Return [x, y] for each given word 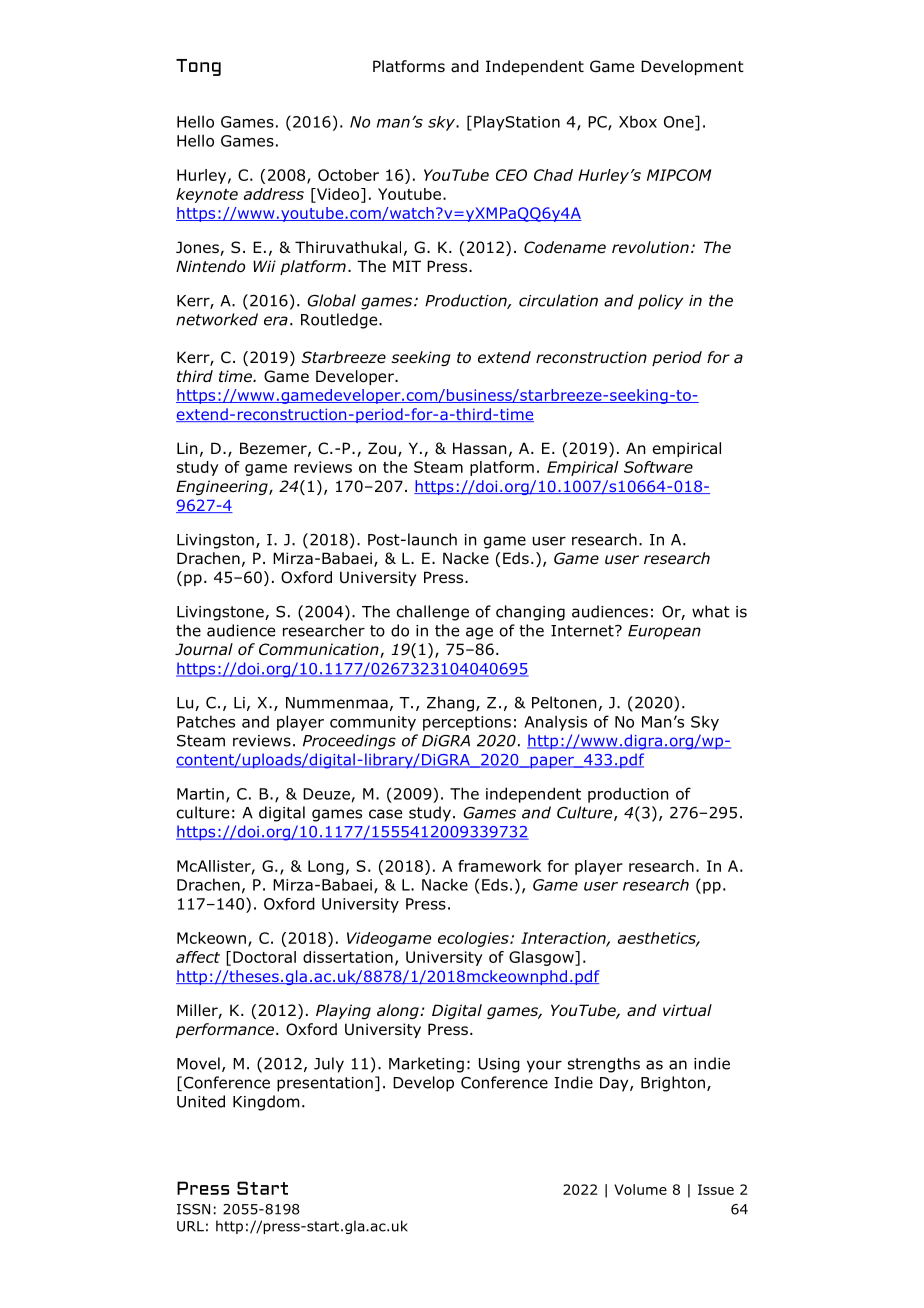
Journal [204, 649]
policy [660, 302]
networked [217, 319]
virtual [687, 1010]
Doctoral [264, 957]
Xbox [638, 121]
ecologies [474, 939]
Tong [198, 67]
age [479, 633]
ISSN [193, 1209]
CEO [511, 175]
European [664, 632]
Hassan [479, 448]
